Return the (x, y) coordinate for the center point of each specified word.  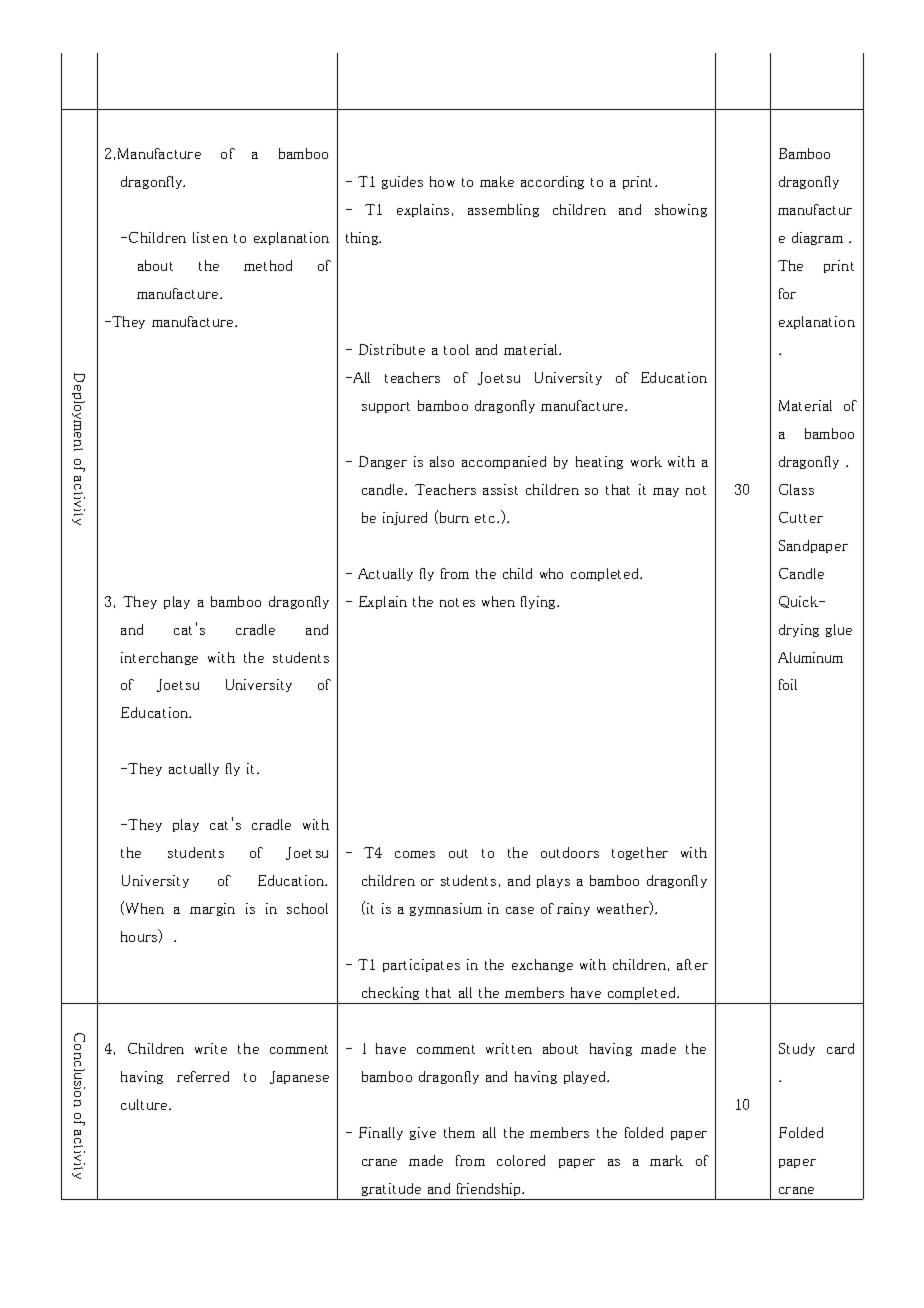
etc (486, 518)
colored (521, 1160)
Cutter (801, 517)
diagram (817, 238)
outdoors (570, 852)
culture (145, 1104)
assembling (503, 210)
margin (212, 909)
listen (210, 237)
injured (405, 518)
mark (666, 1160)
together (640, 853)
